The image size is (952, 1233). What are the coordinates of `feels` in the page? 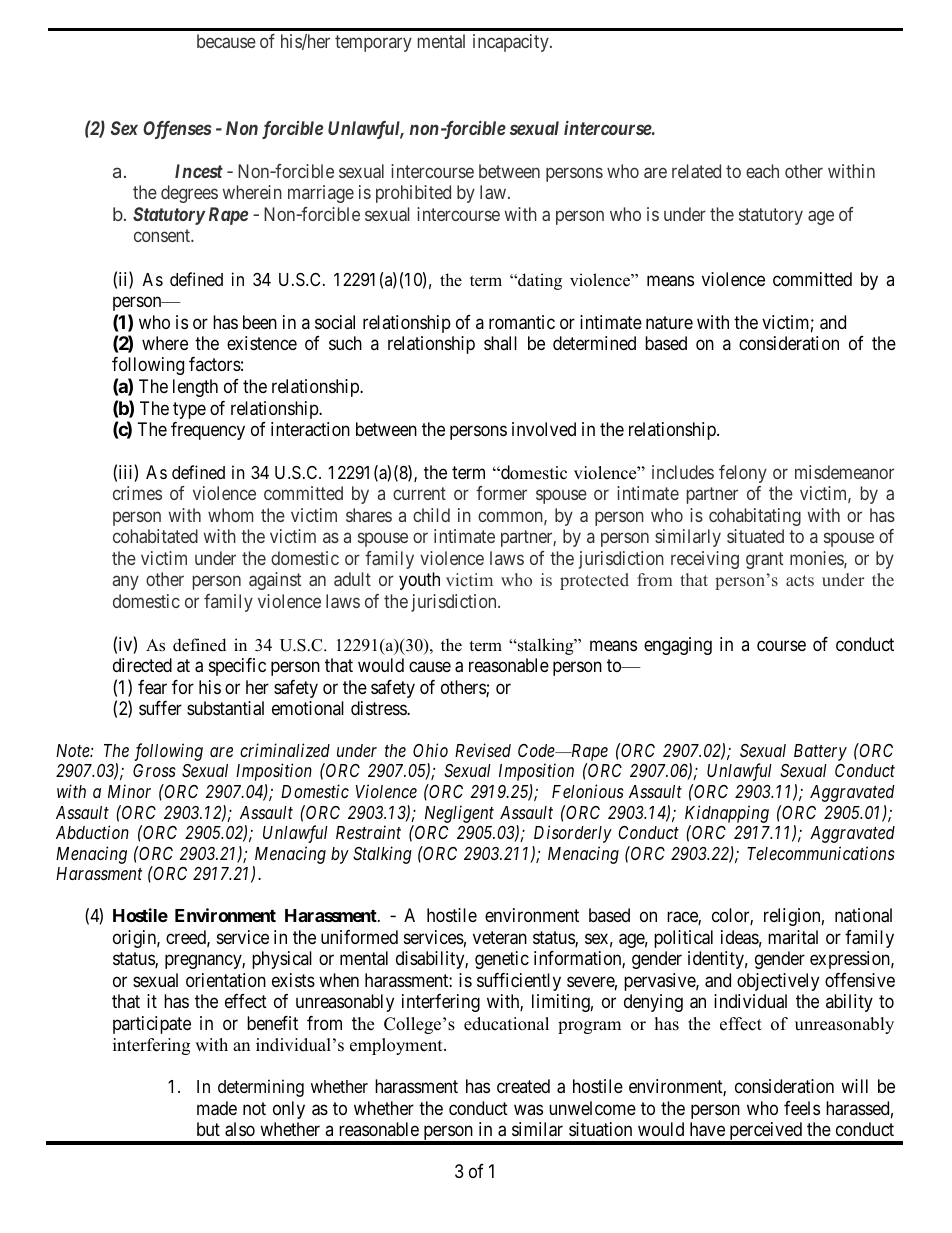 It's located at (802, 1108).
